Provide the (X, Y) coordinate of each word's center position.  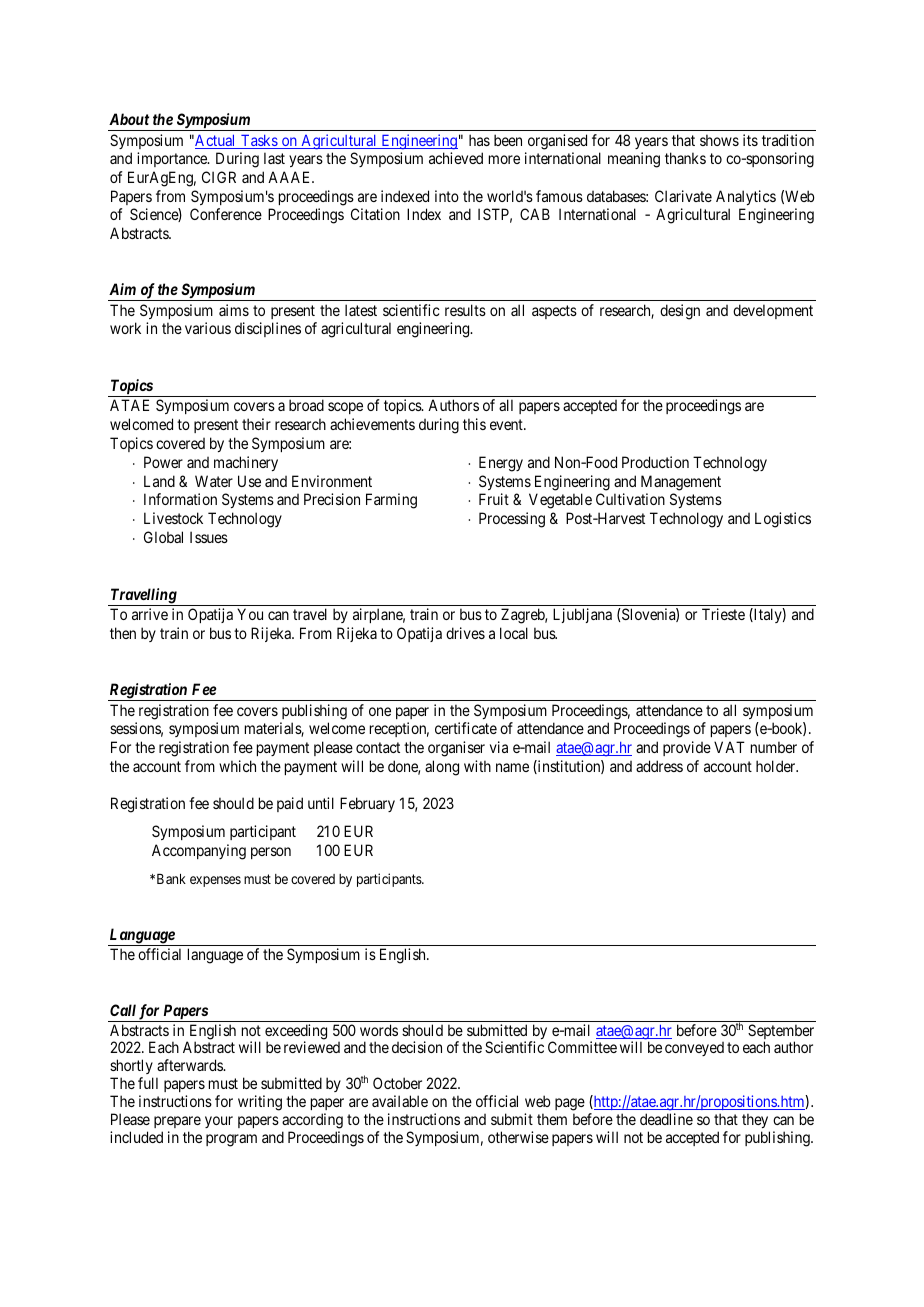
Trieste (723, 614)
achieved (456, 158)
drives (465, 633)
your (219, 1122)
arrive (150, 614)
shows (719, 140)
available (400, 1101)
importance (173, 159)
